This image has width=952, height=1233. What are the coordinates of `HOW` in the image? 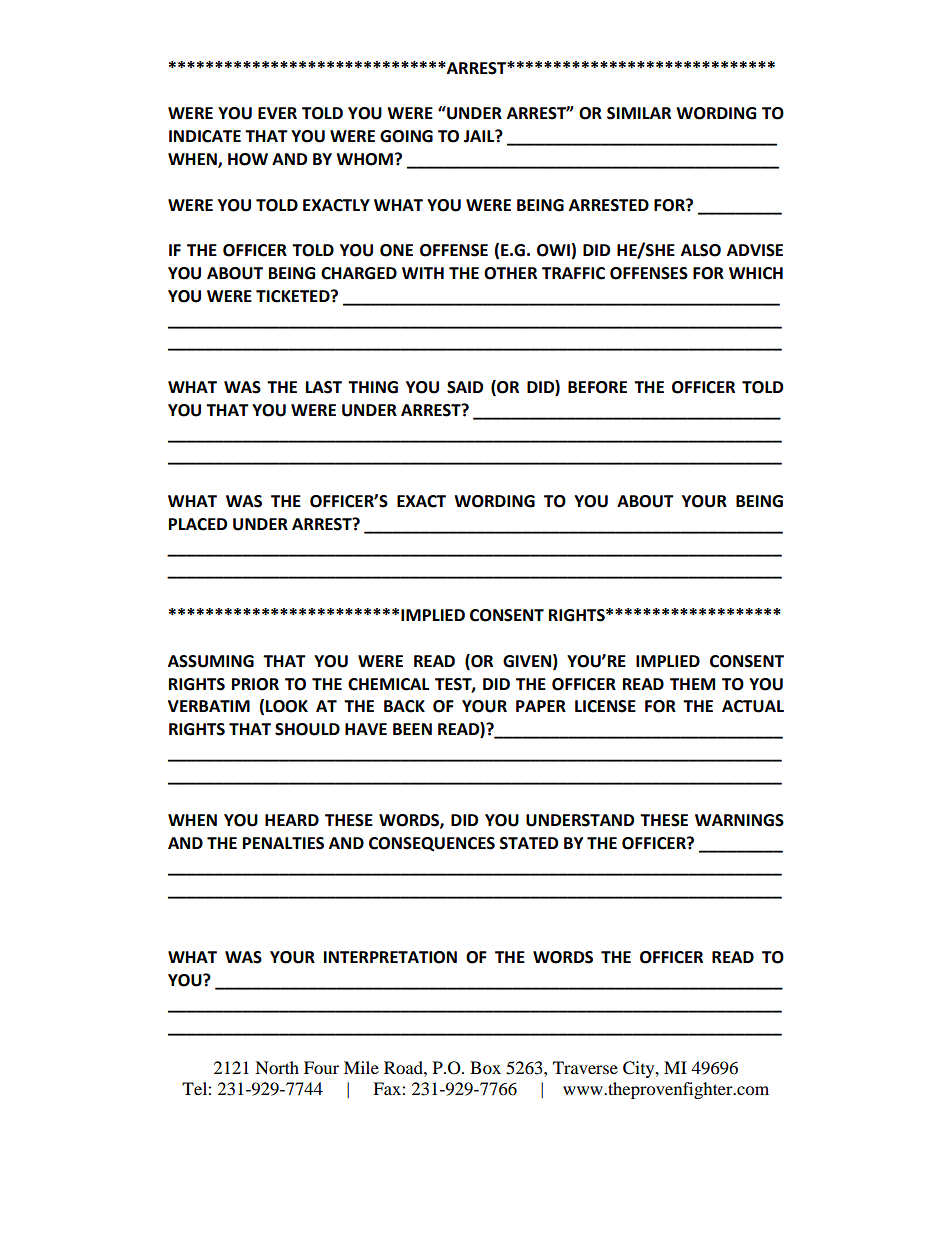 It's located at (248, 159).
